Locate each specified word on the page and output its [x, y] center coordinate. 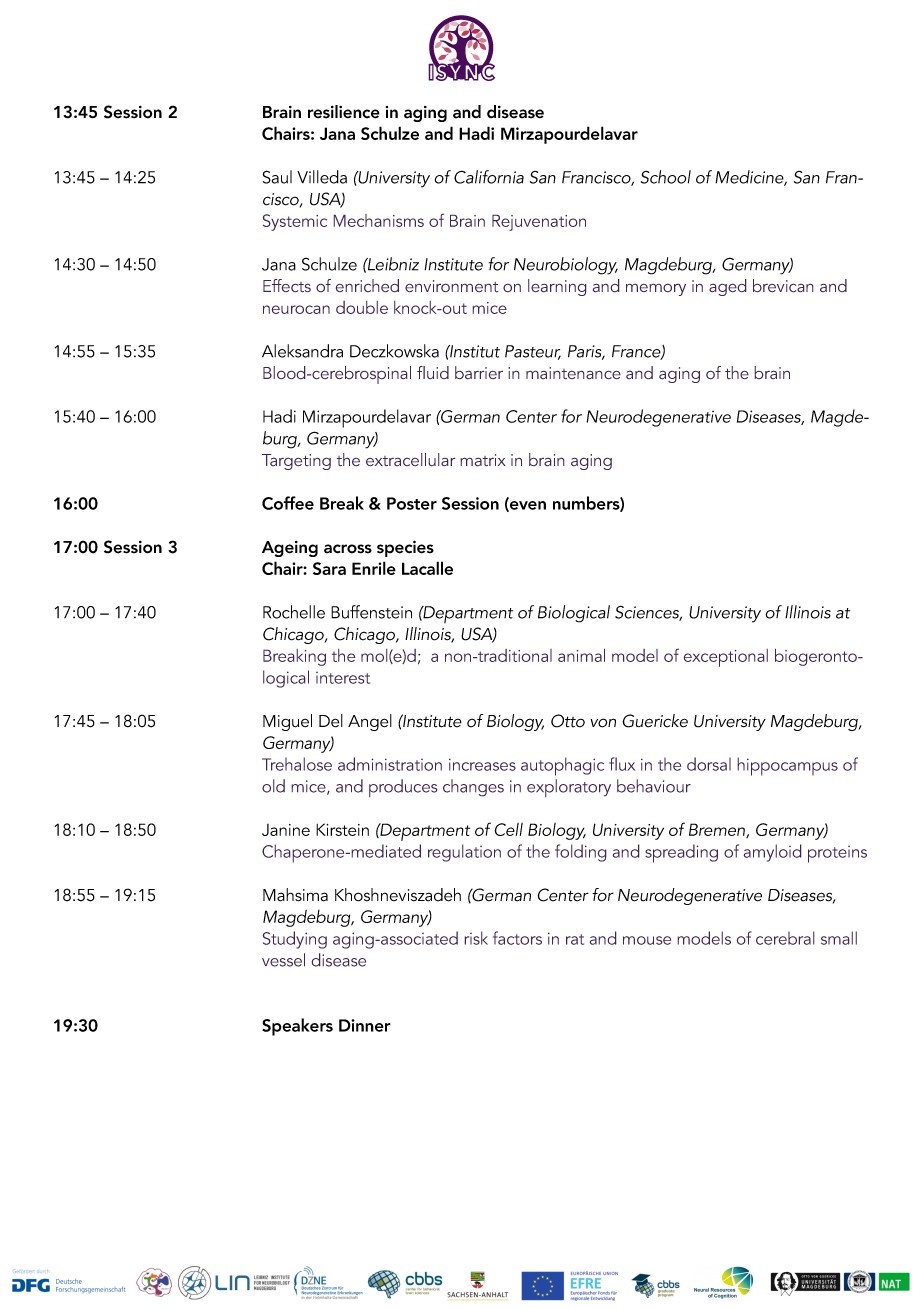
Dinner [365, 1025]
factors [517, 938]
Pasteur [533, 352]
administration [390, 764]
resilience [344, 112]
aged [727, 287]
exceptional [726, 658]
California [489, 177]
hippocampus [788, 766]
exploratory [569, 788]
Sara [329, 568]
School [666, 177]
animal [581, 655]
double [362, 307]
